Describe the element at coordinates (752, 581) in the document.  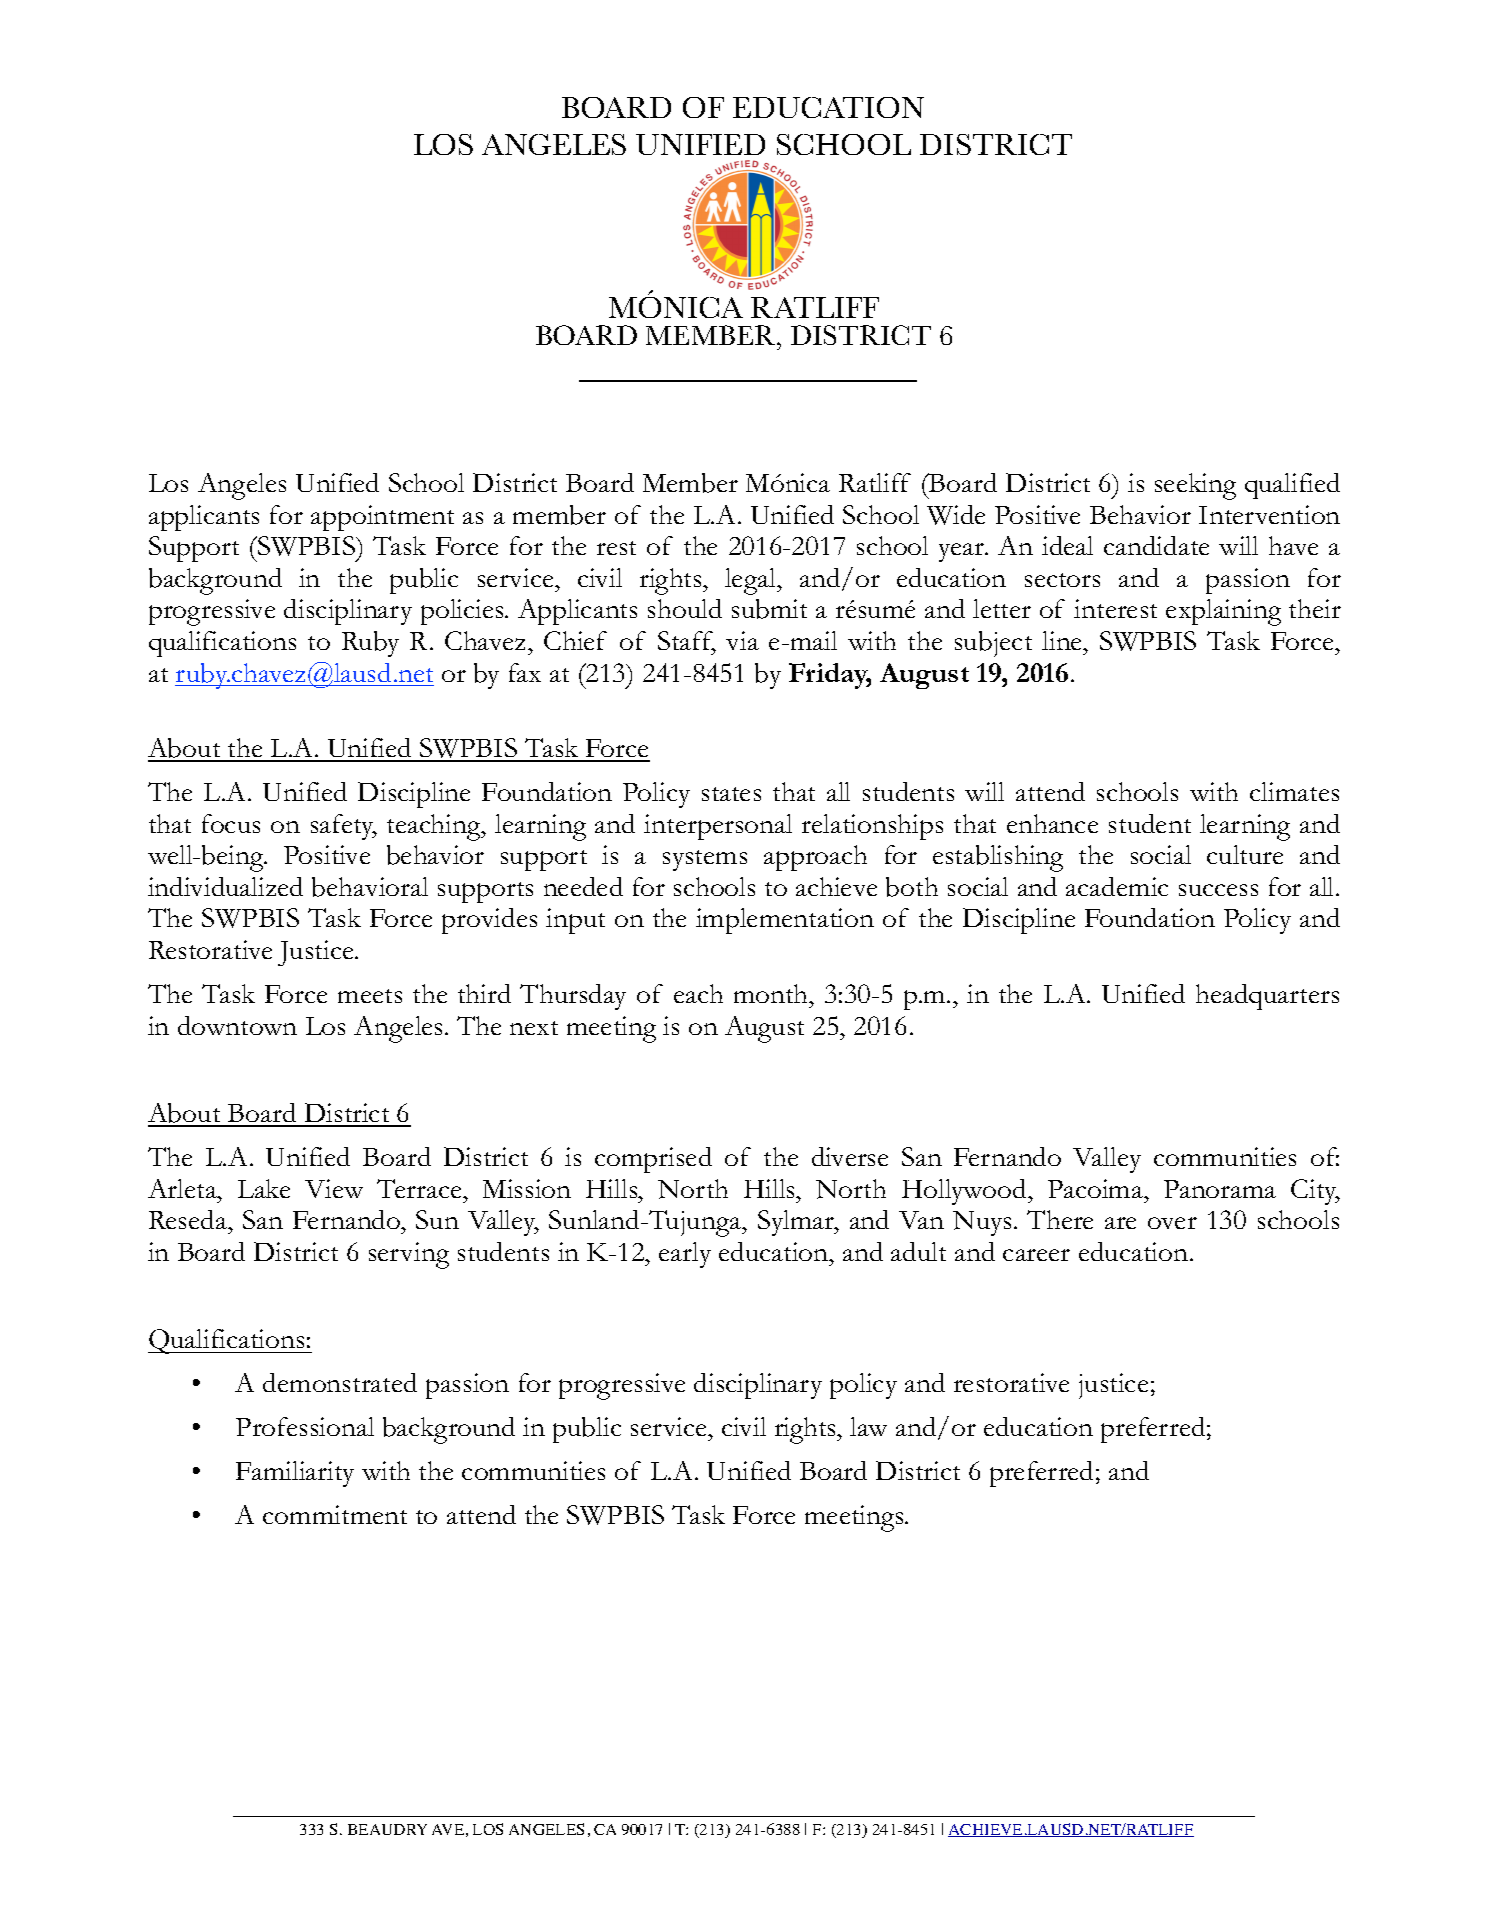
I see `legal` at that location.
